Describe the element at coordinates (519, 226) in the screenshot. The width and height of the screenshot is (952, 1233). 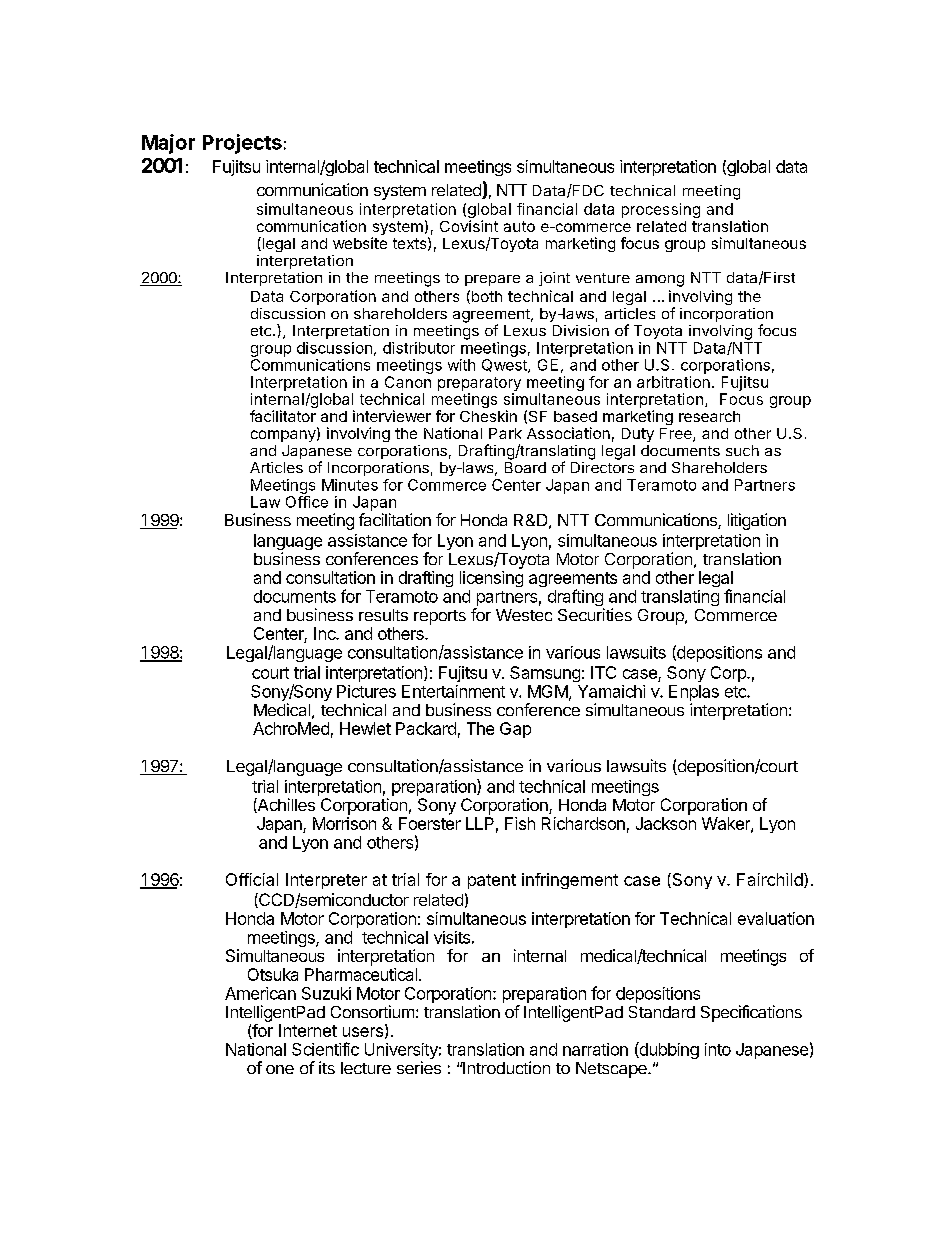
I see `auto` at that location.
